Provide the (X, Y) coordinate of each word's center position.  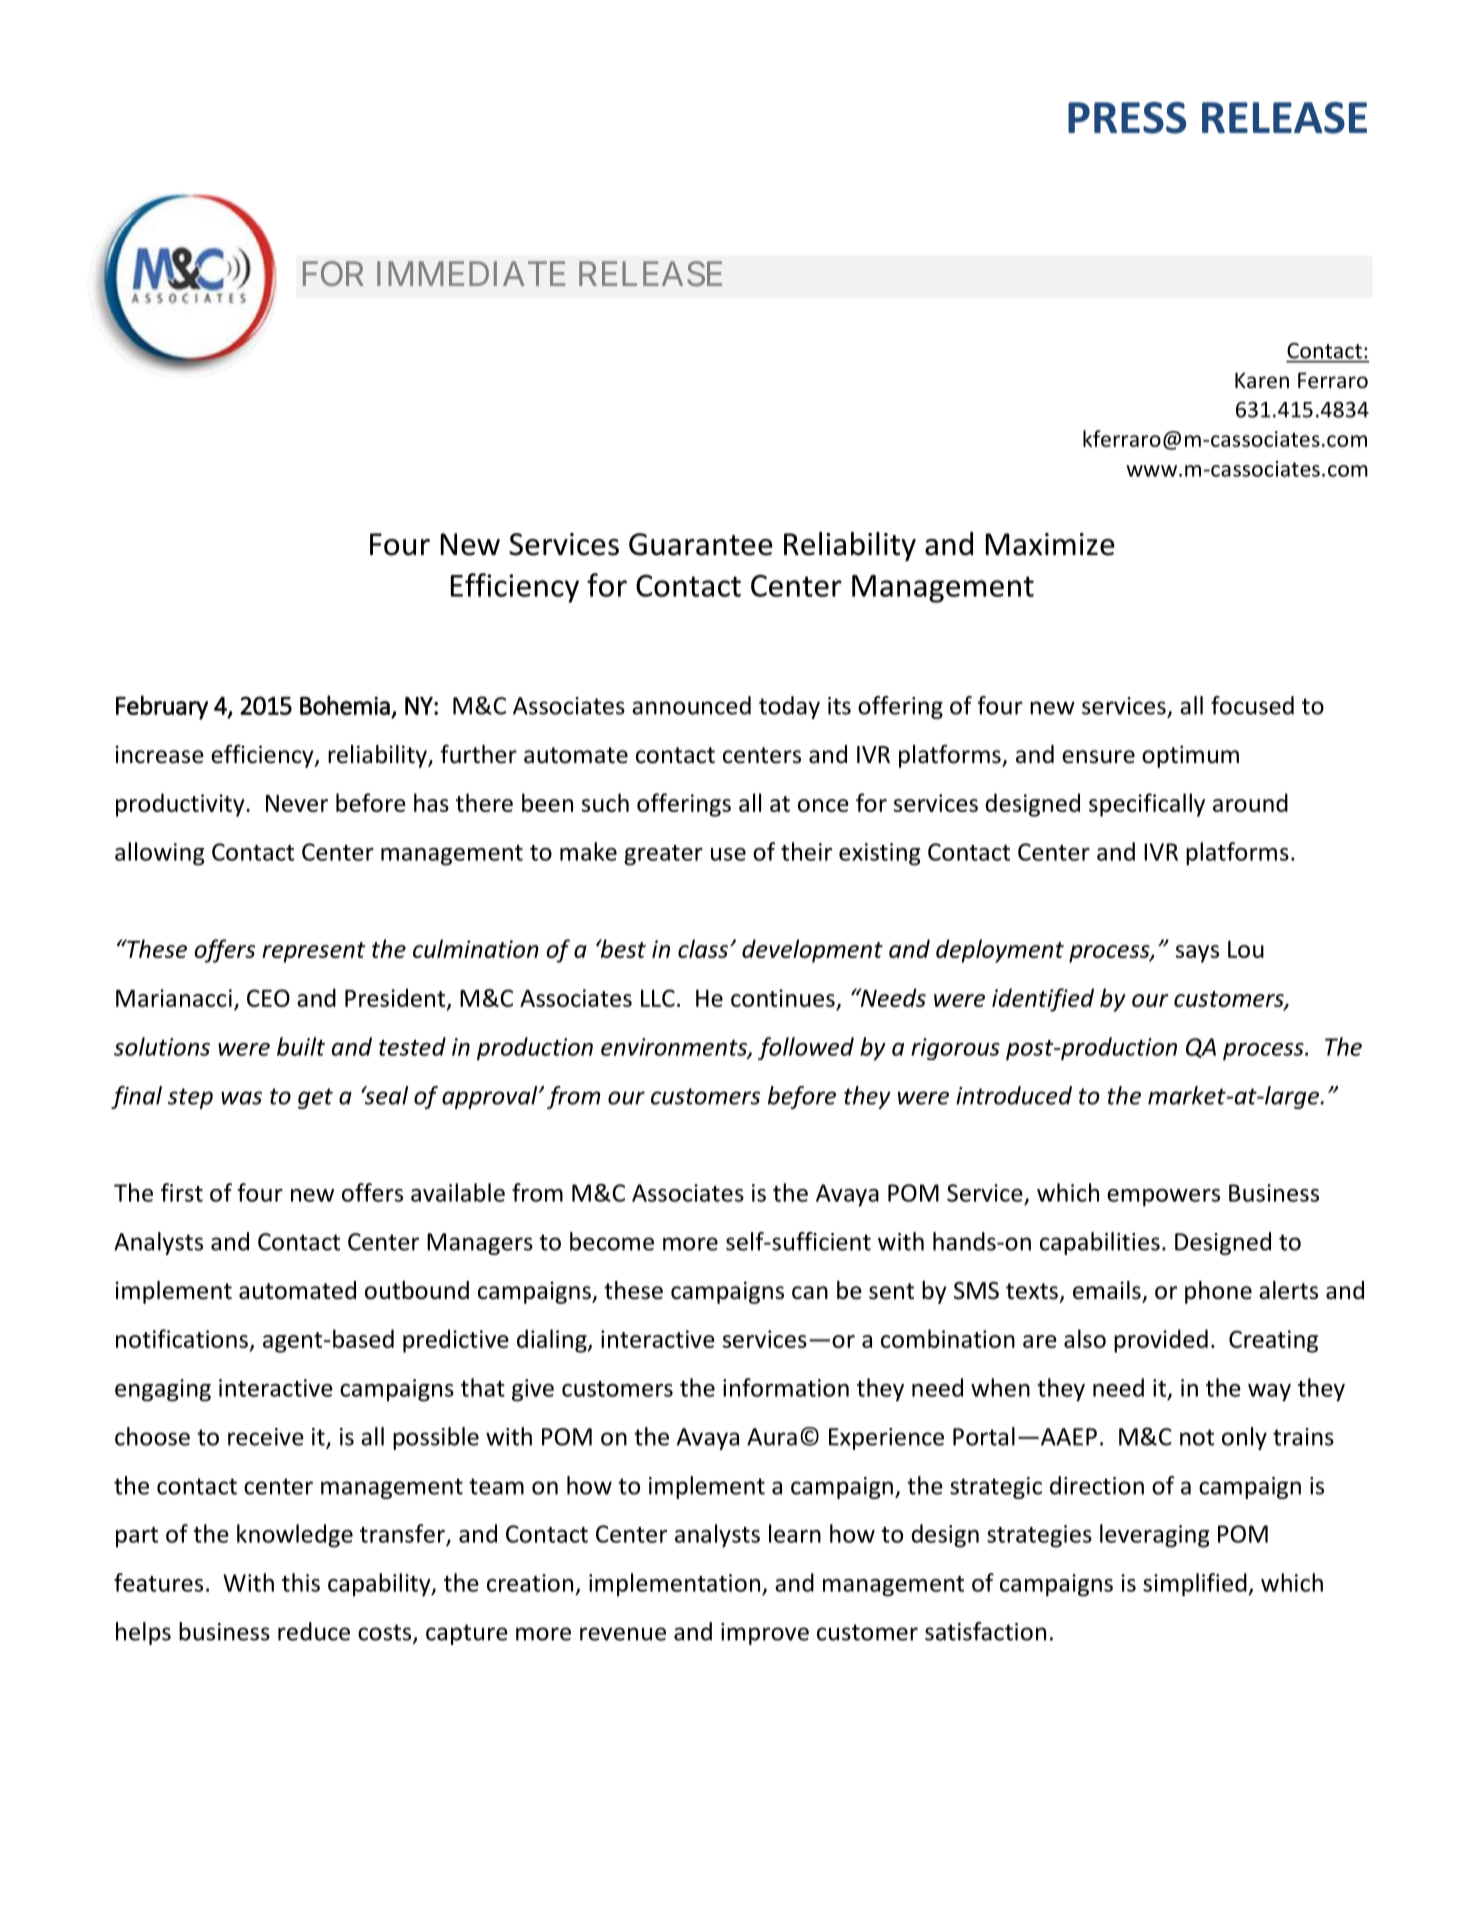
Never (297, 803)
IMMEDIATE (471, 273)
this (301, 1582)
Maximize (1050, 544)
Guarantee (701, 544)
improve (765, 1634)
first (182, 1192)
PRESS (1127, 118)
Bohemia (345, 705)
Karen (1262, 380)
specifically (1147, 805)
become (612, 1241)
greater (663, 855)
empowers (1163, 1198)
